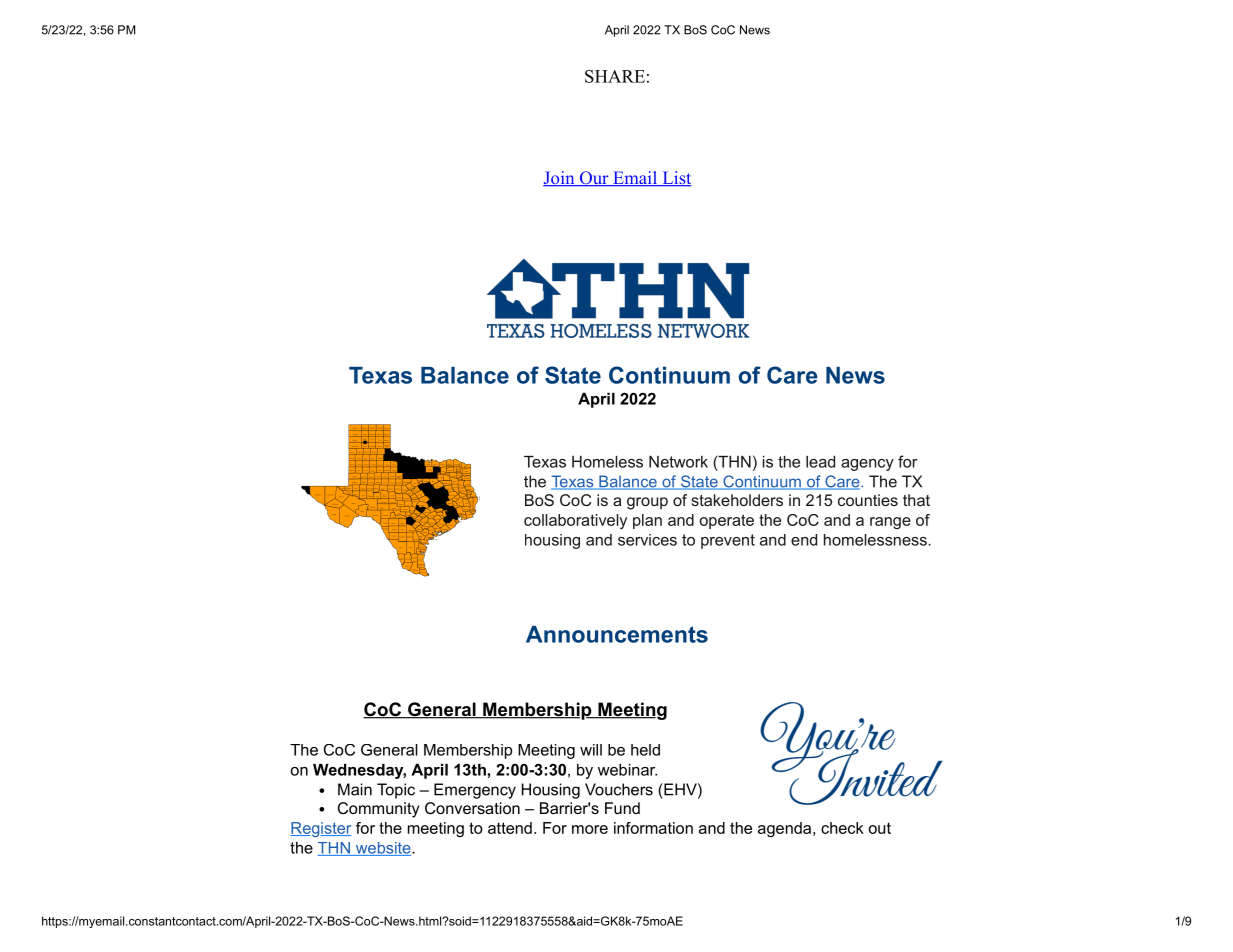  What do you see at coordinates (678, 462) in the document?
I see `Network` at bounding box center [678, 462].
